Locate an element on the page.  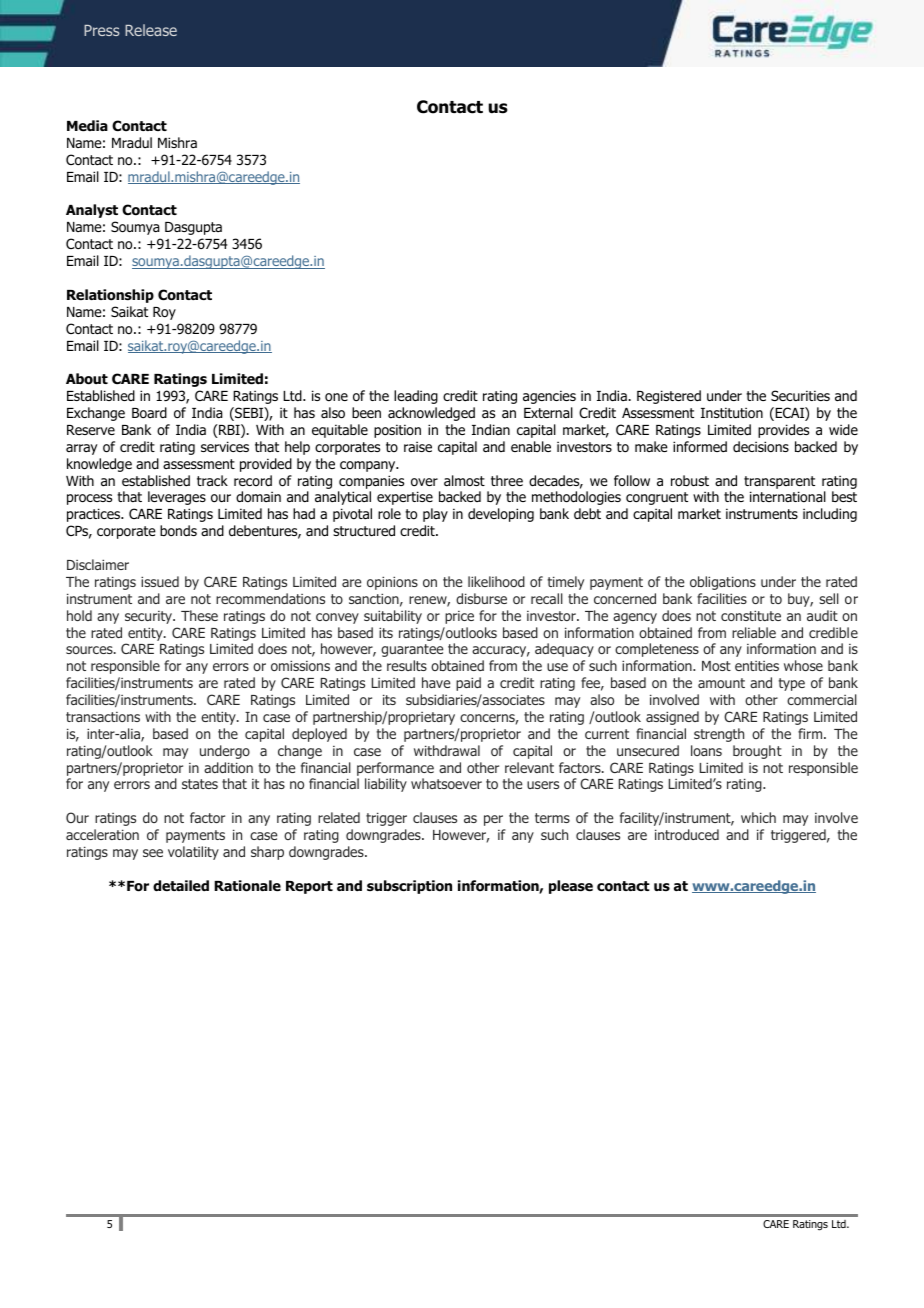
security is located at coordinates (150, 617).
